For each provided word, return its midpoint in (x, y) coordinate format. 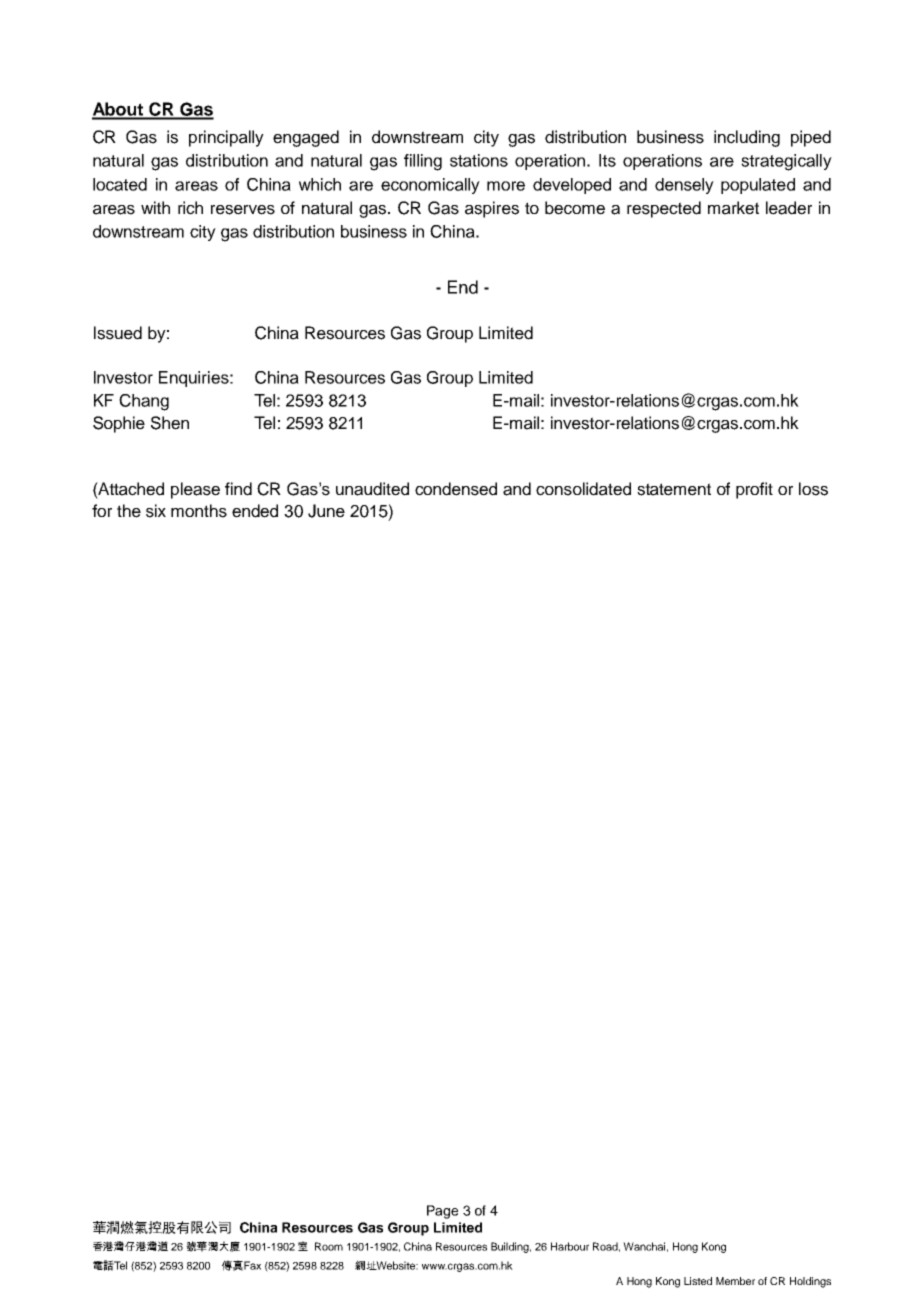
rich (190, 208)
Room (329, 1246)
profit (754, 490)
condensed (456, 489)
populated (758, 186)
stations (479, 160)
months (199, 511)
